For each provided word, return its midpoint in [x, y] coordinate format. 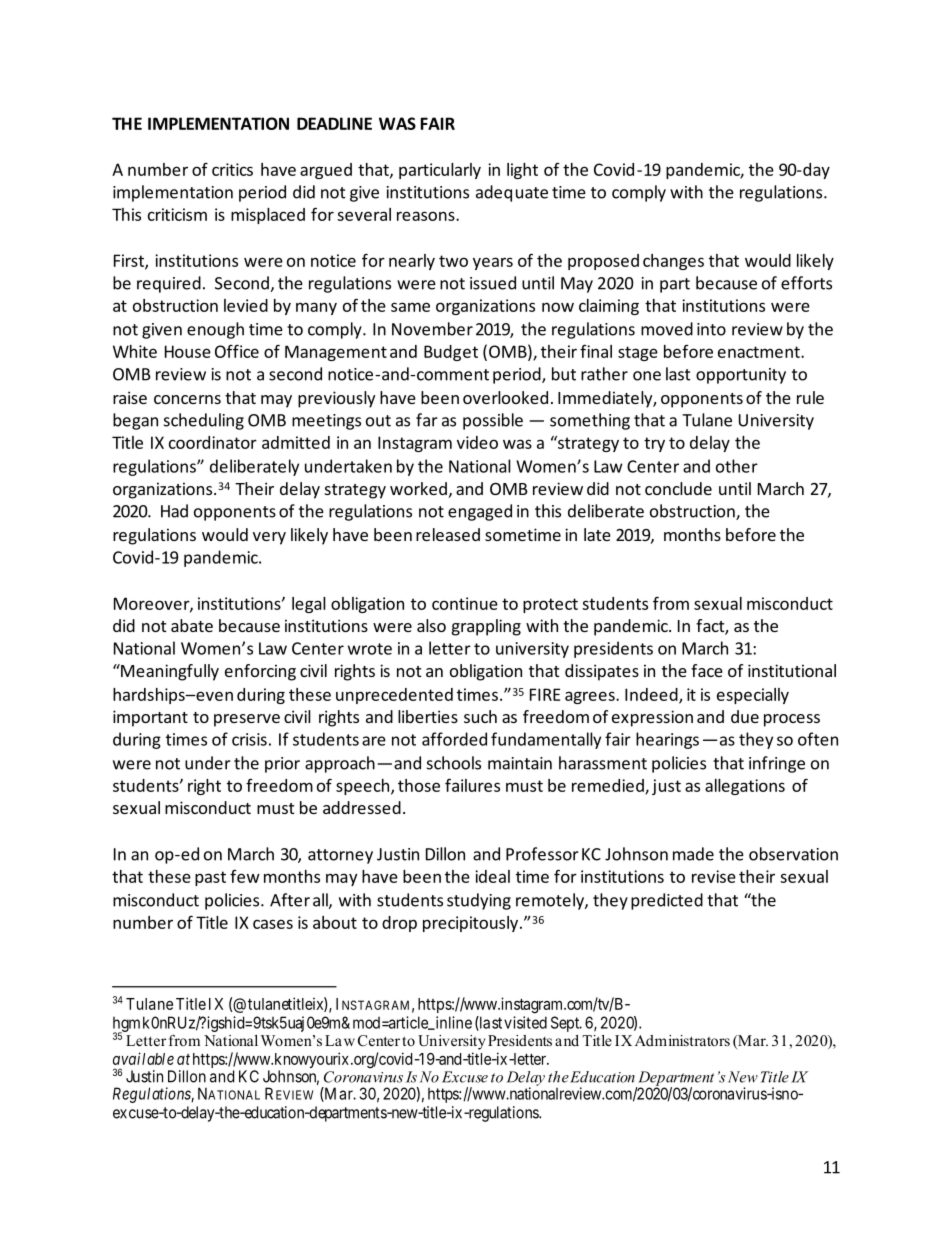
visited [525, 1022]
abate [192, 625]
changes [673, 262]
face [707, 670]
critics [232, 169]
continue [465, 603]
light [522, 171]
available [143, 1058]
